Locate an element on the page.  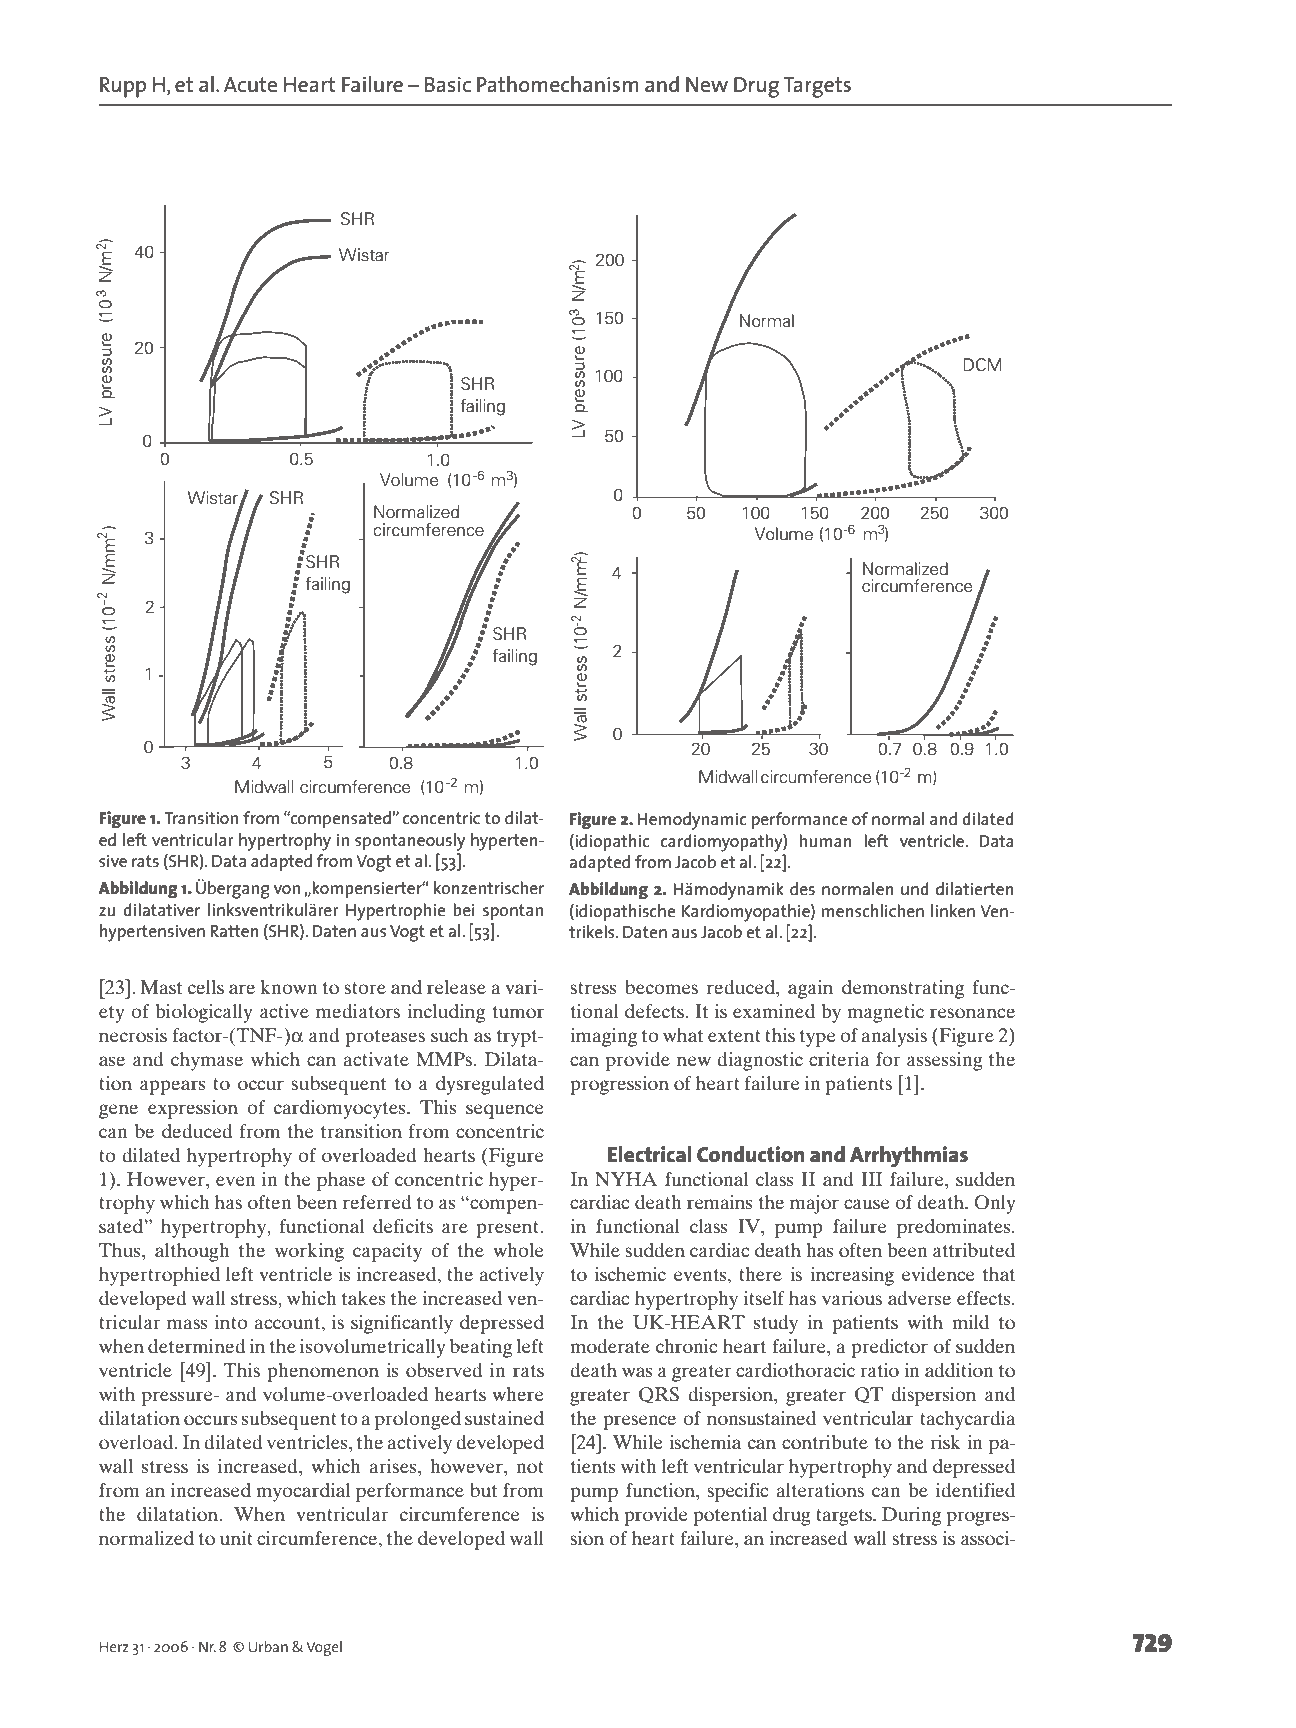
DCM is located at coordinates (982, 365).
